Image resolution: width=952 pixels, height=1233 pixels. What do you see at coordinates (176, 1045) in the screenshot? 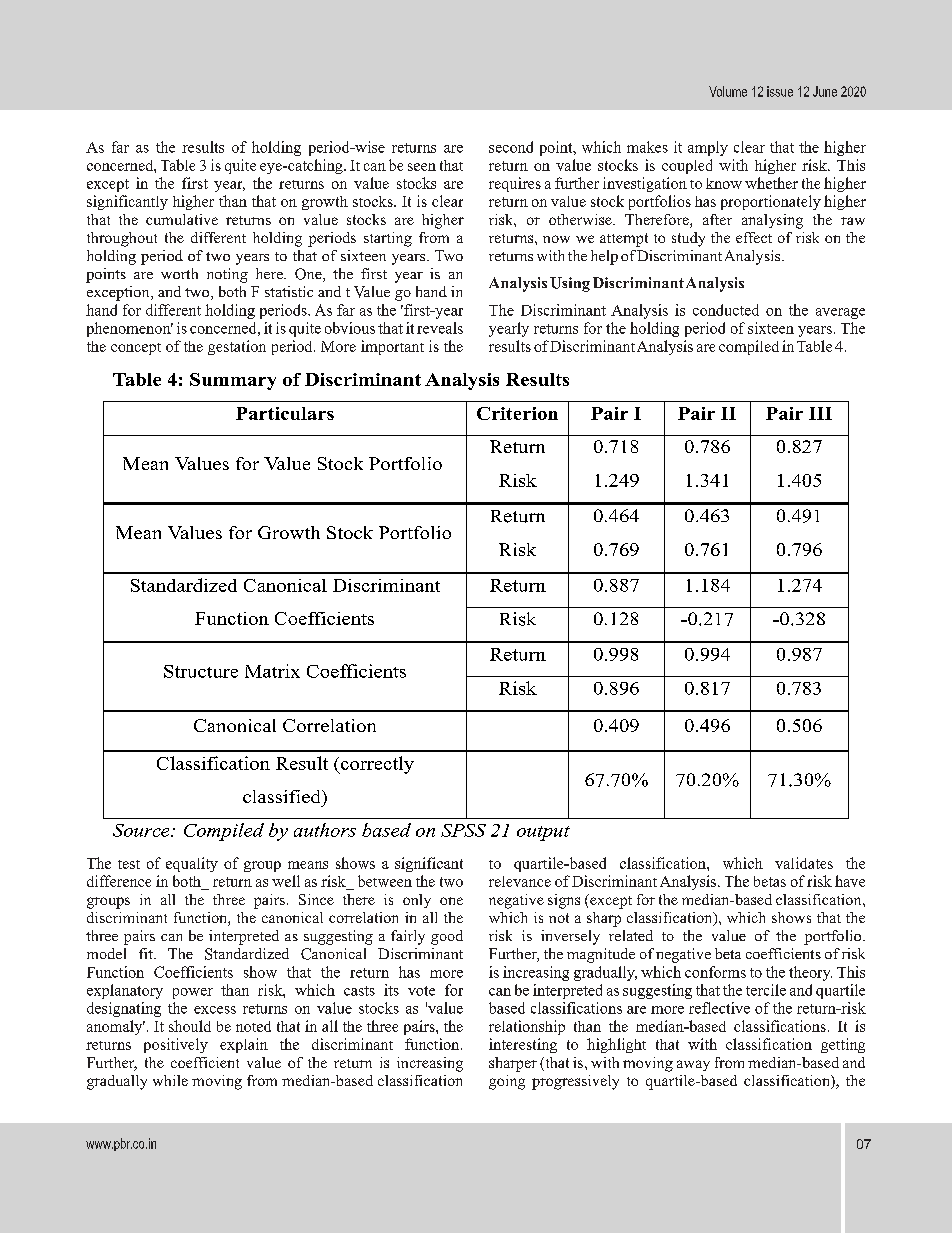
I see `positively` at bounding box center [176, 1045].
